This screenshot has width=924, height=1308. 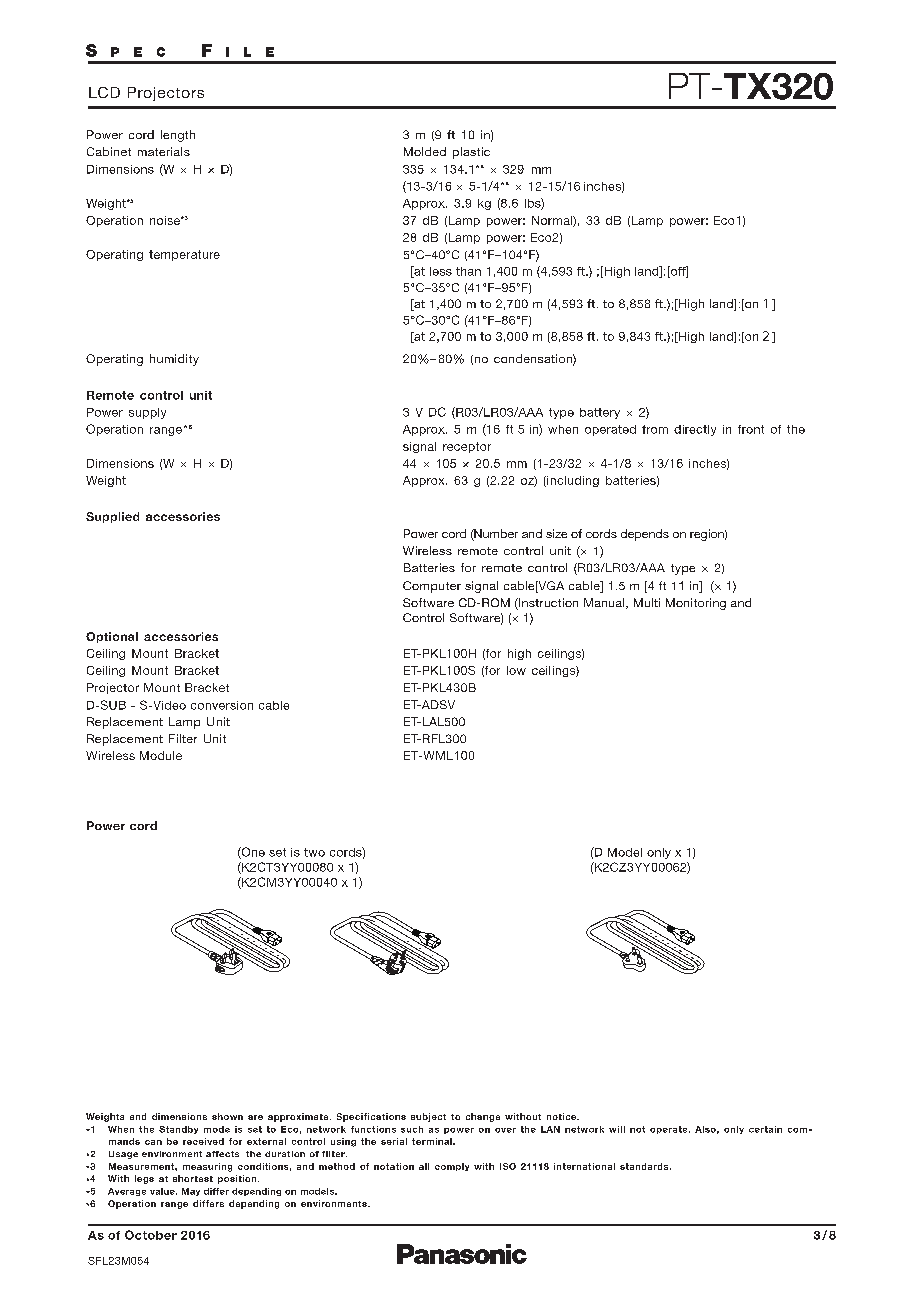 What do you see at coordinates (424, 1166) in the screenshot?
I see `all` at bounding box center [424, 1166].
